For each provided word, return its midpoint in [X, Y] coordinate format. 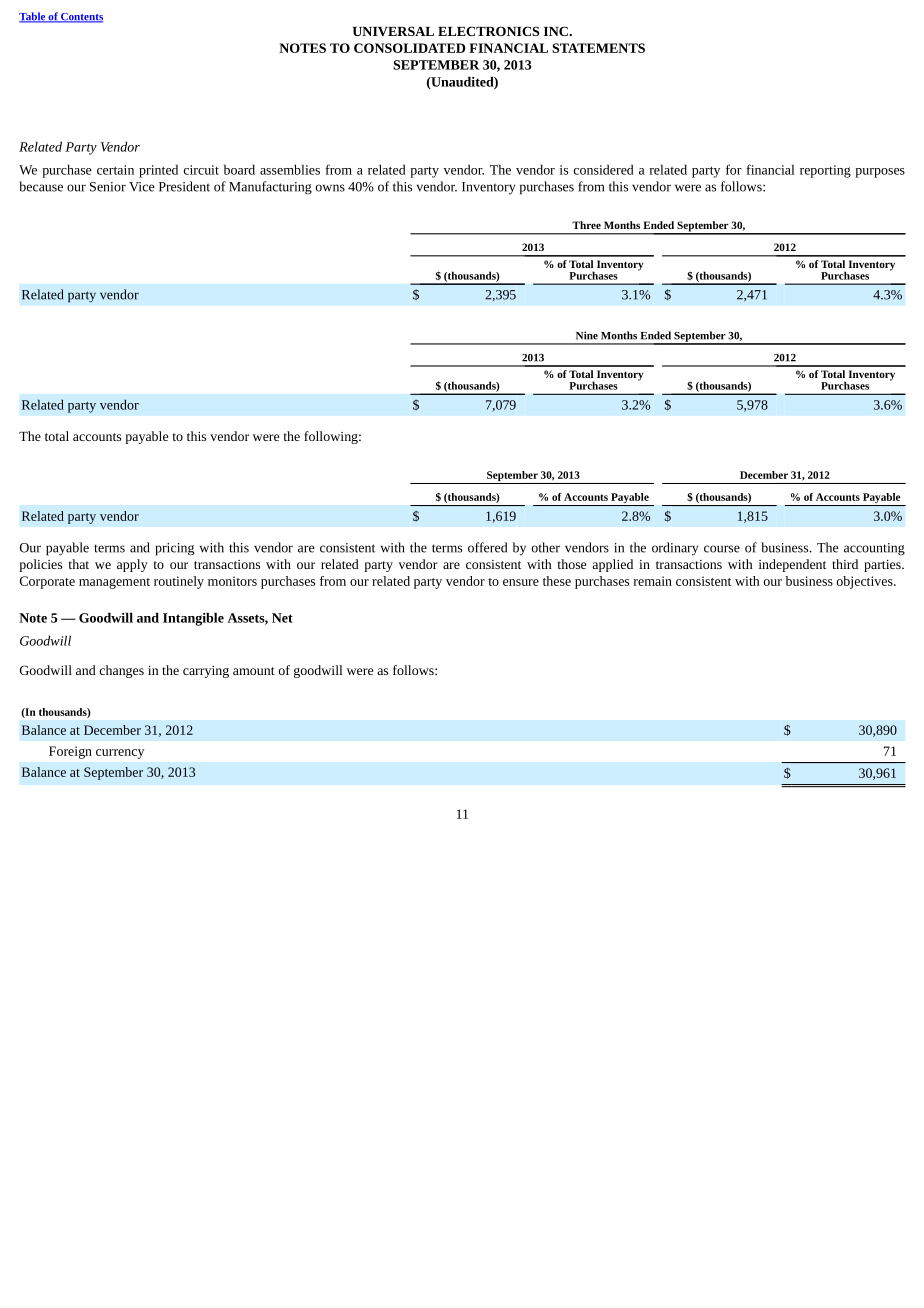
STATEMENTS [598, 48]
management [114, 583]
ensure [521, 582]
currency [120, 754]
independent [792, 565]
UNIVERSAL [393, 31]
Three [586, 225]
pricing [175, 549]
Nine [587, 335]
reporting [825, 171]
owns [330, 188]
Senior [108, 187]
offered [487, 547]
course [722, 549]
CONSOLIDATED [409, 48]
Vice [142, 187]
